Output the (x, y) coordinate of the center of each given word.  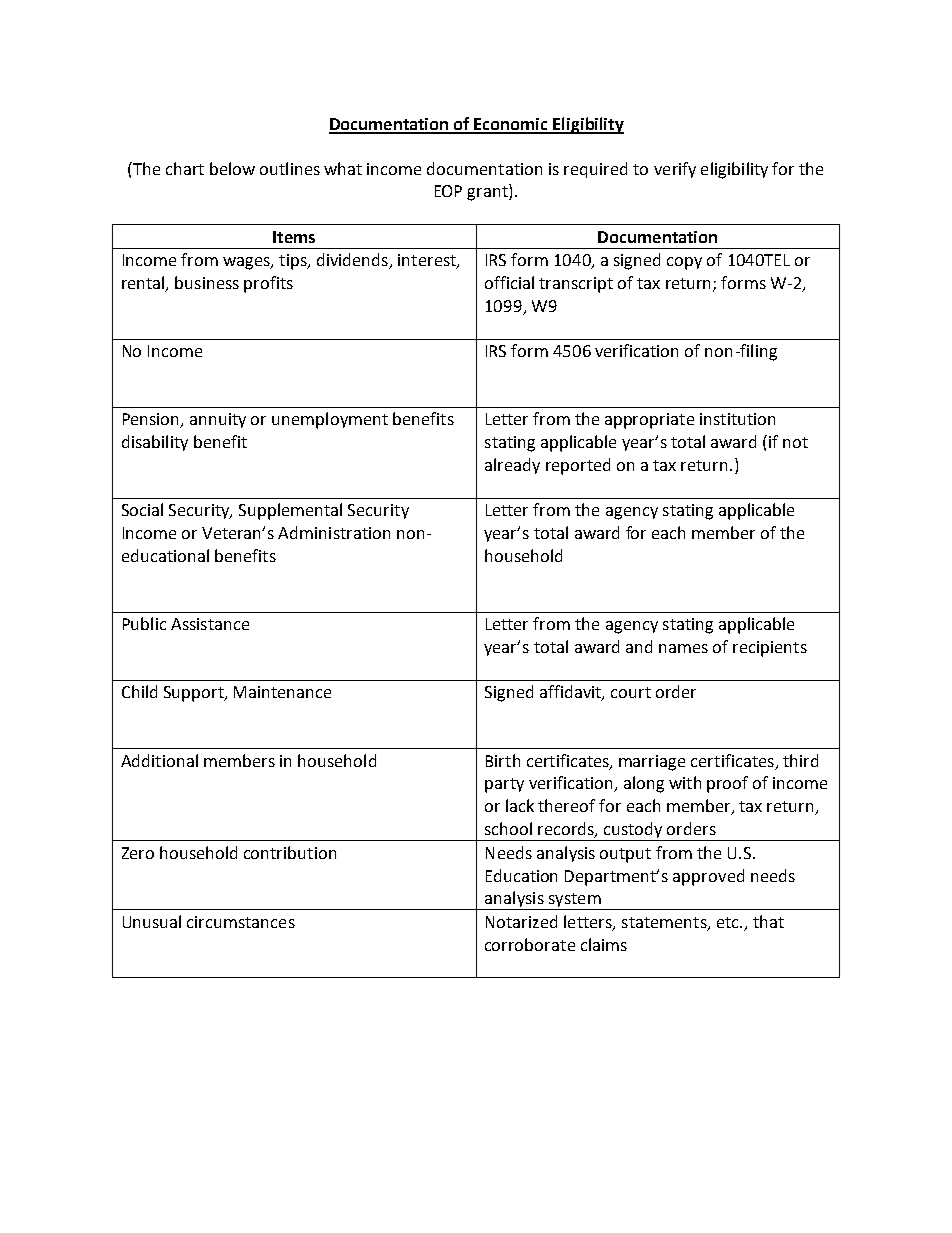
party (504, 785)
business (207, 282)
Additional (159, 760)
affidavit (571, 693)
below (232, 168)
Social (142, 509)
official (509, 282)
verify (675, 170)
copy (684, 263)
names (683, 648)
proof (727, 784)
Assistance (210, 624)
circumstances (241, 922)
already (512, 466)
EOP (448, 191)
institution (737, 419)
